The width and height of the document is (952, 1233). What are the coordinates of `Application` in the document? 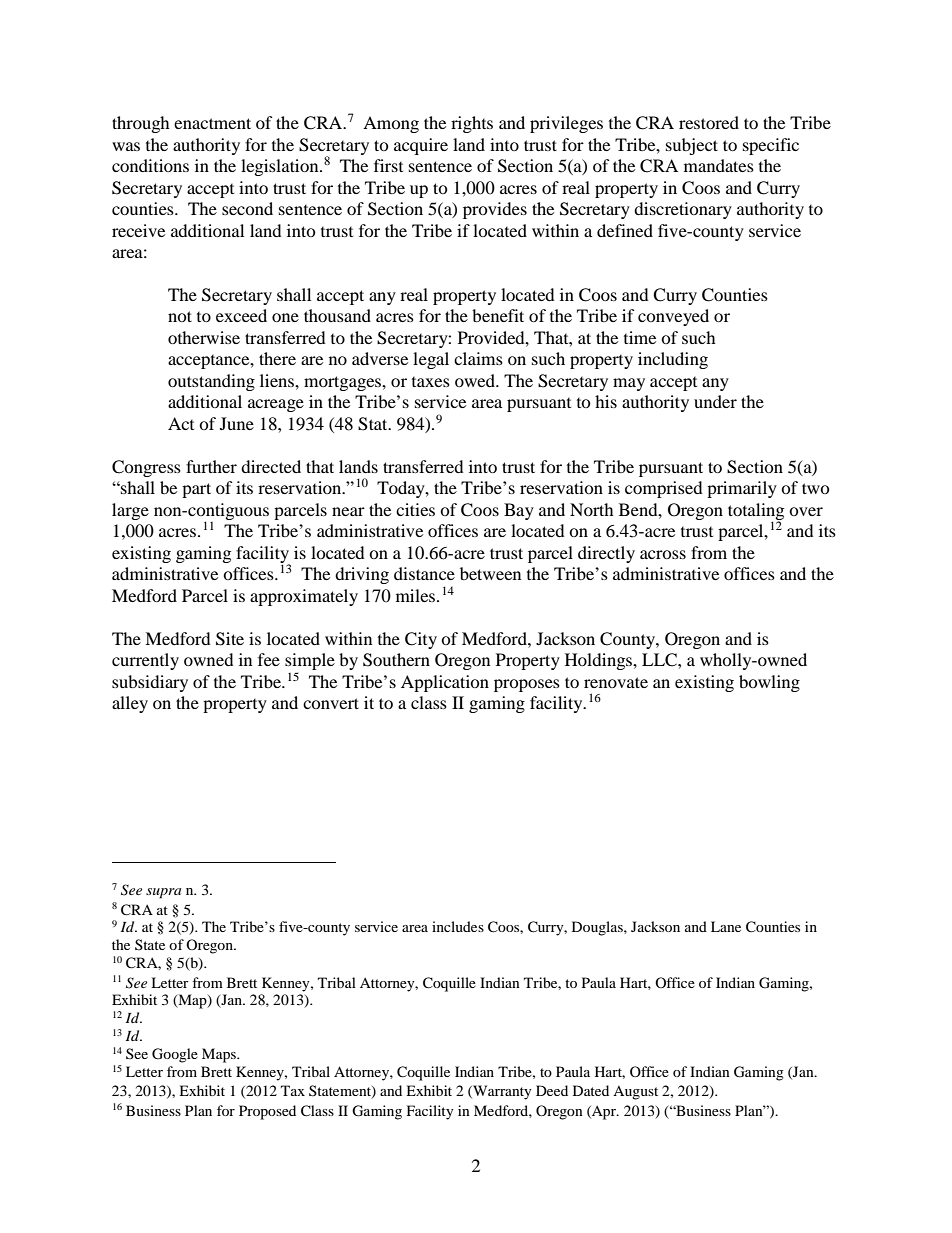 It's located at (445, 683).
